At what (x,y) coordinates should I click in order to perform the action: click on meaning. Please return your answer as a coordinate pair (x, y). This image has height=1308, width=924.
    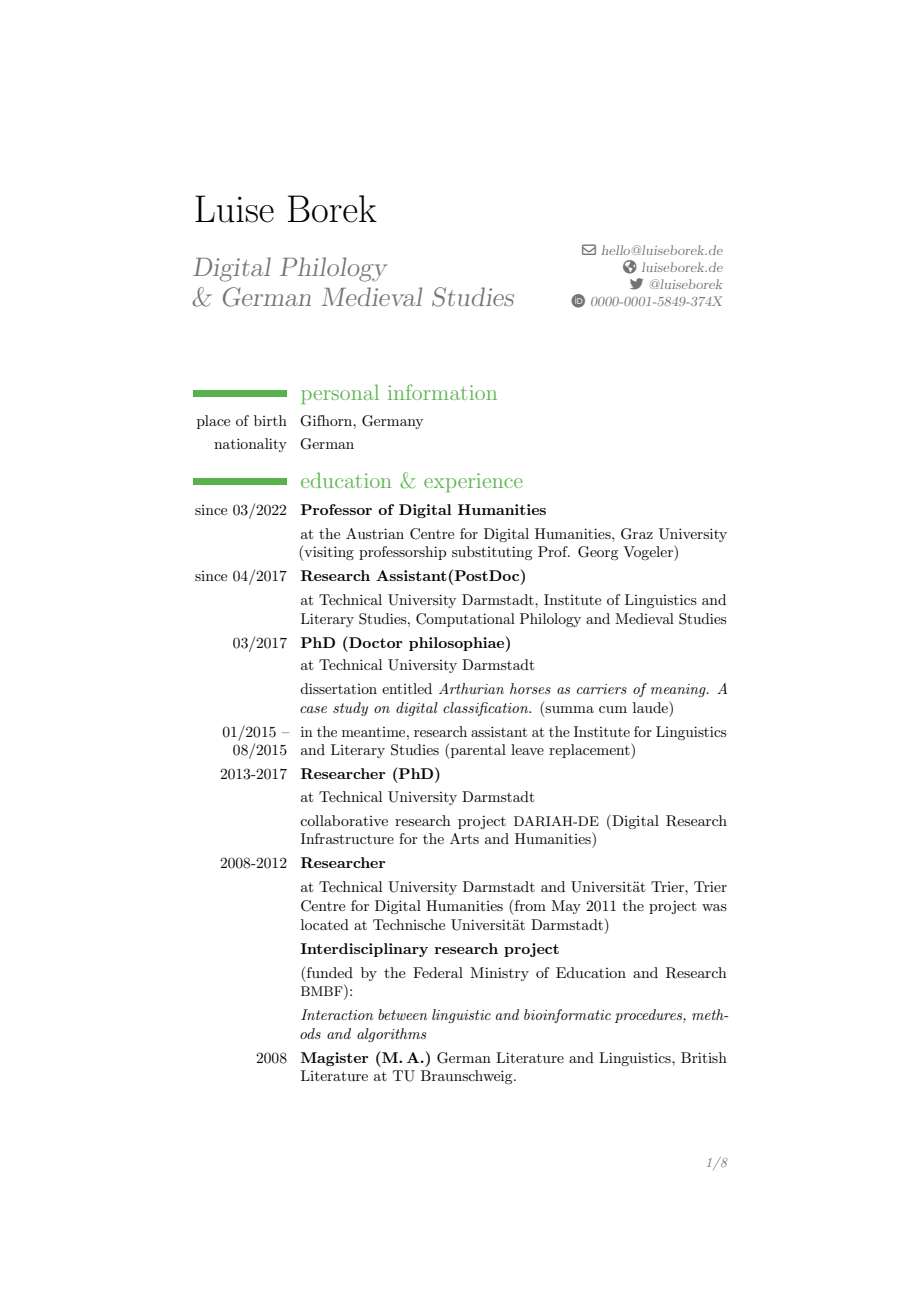
    Looking at the image, I should click on (679, 690).
